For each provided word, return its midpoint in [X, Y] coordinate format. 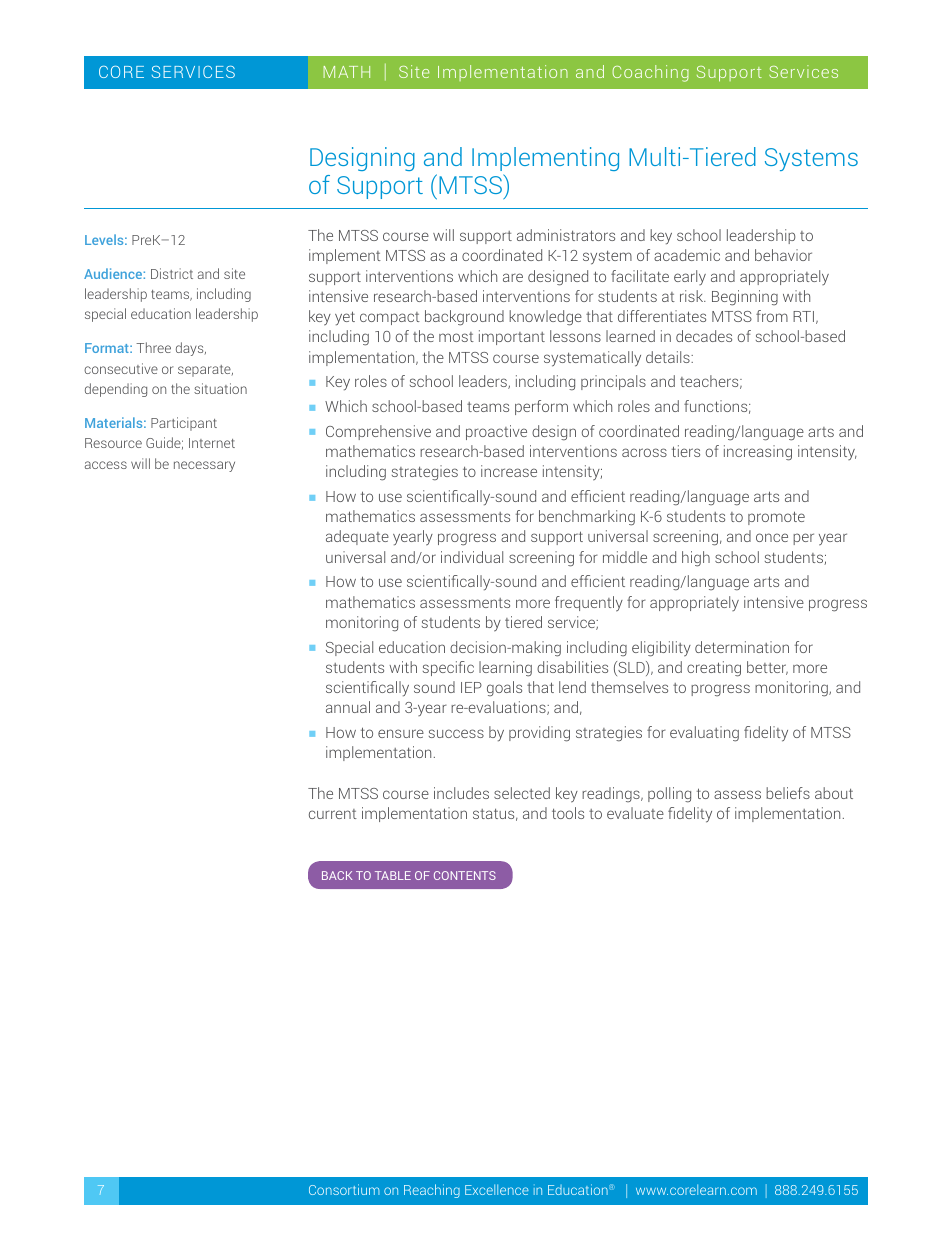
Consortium [344, 1189]
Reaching [432, 1191]
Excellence [497, 1189]
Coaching [650, 73]
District [172, 273]
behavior [783, 255]
